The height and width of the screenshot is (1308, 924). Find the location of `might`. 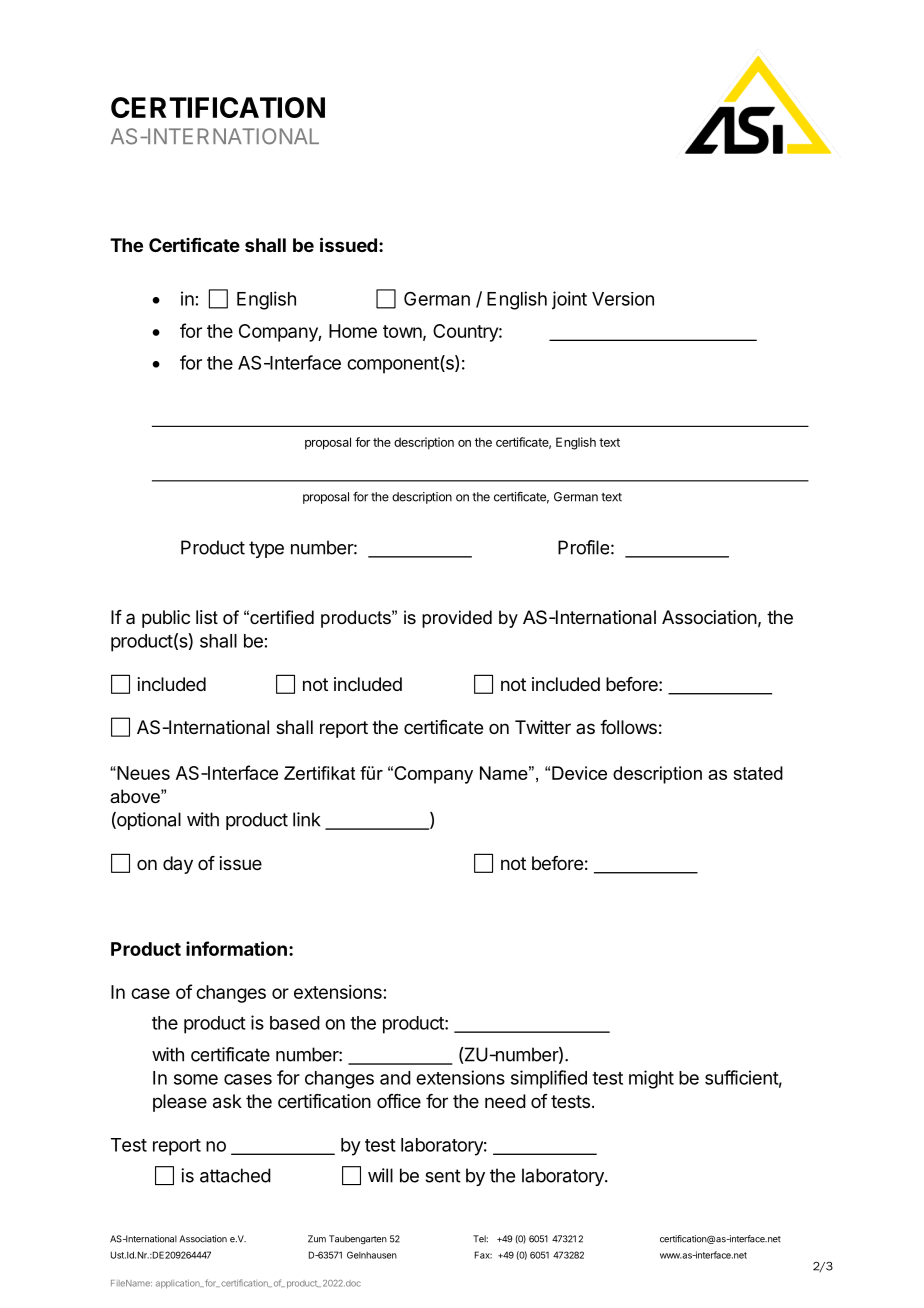

might is located at coordinates (651, 1079).
